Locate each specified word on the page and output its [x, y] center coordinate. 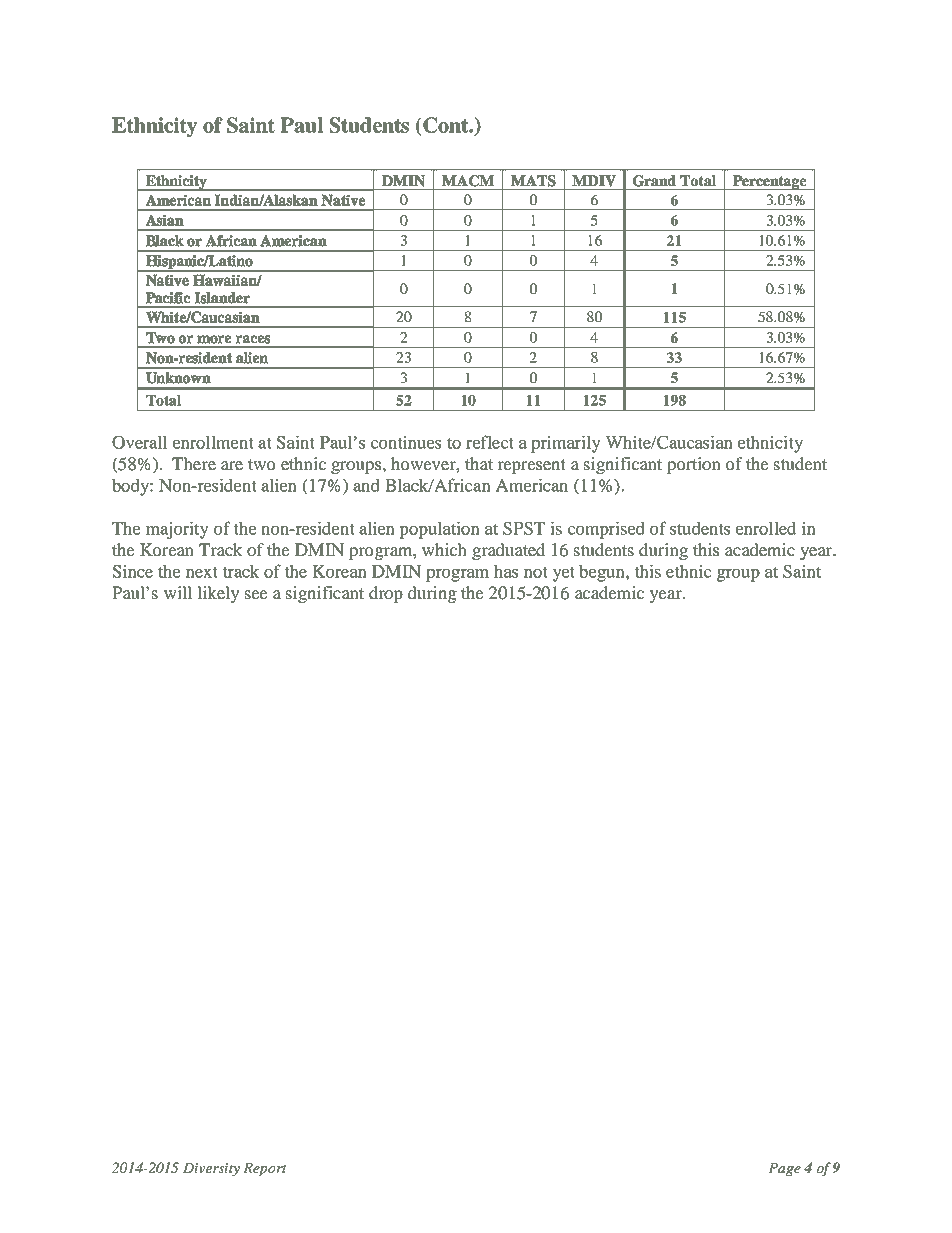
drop [386, 594]
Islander [222, 297]
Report [265, 1169]
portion [694, 465]
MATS [533, 181]
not [536, 572]
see [256, 594]
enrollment [213, 442]
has [506, 571]
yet [564, 574]
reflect [490, 442]
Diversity [211, 1169]
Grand [654, 181]
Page [784, 1169]
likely [218, 594]
